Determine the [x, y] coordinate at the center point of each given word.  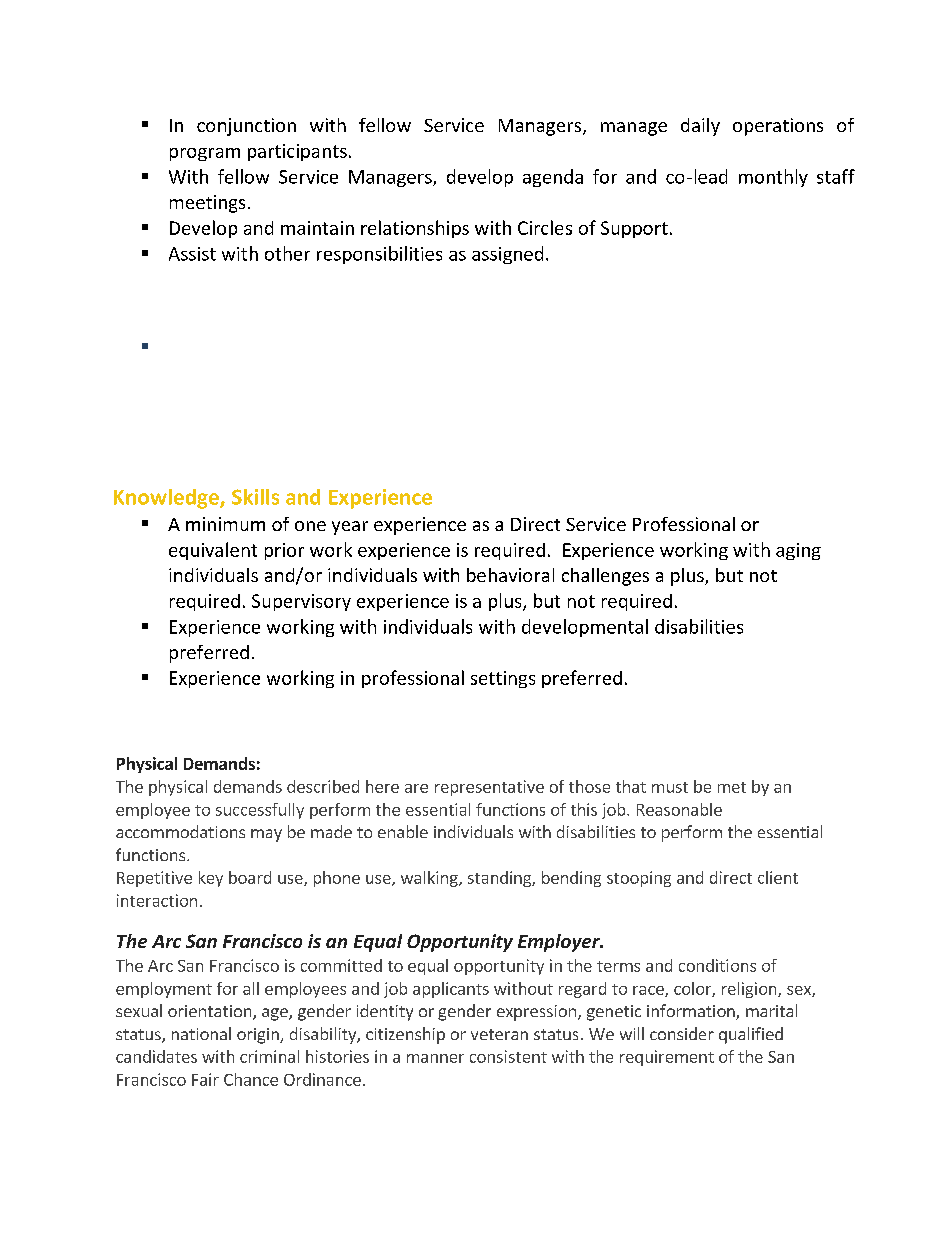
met [732, 787]
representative [489, 788]
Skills [255, 497]
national [201, 1033]
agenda [553, 178]
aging [798, 551]
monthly [773, 178]
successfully [260, 811]
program [205, 154]
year [350, 528]
